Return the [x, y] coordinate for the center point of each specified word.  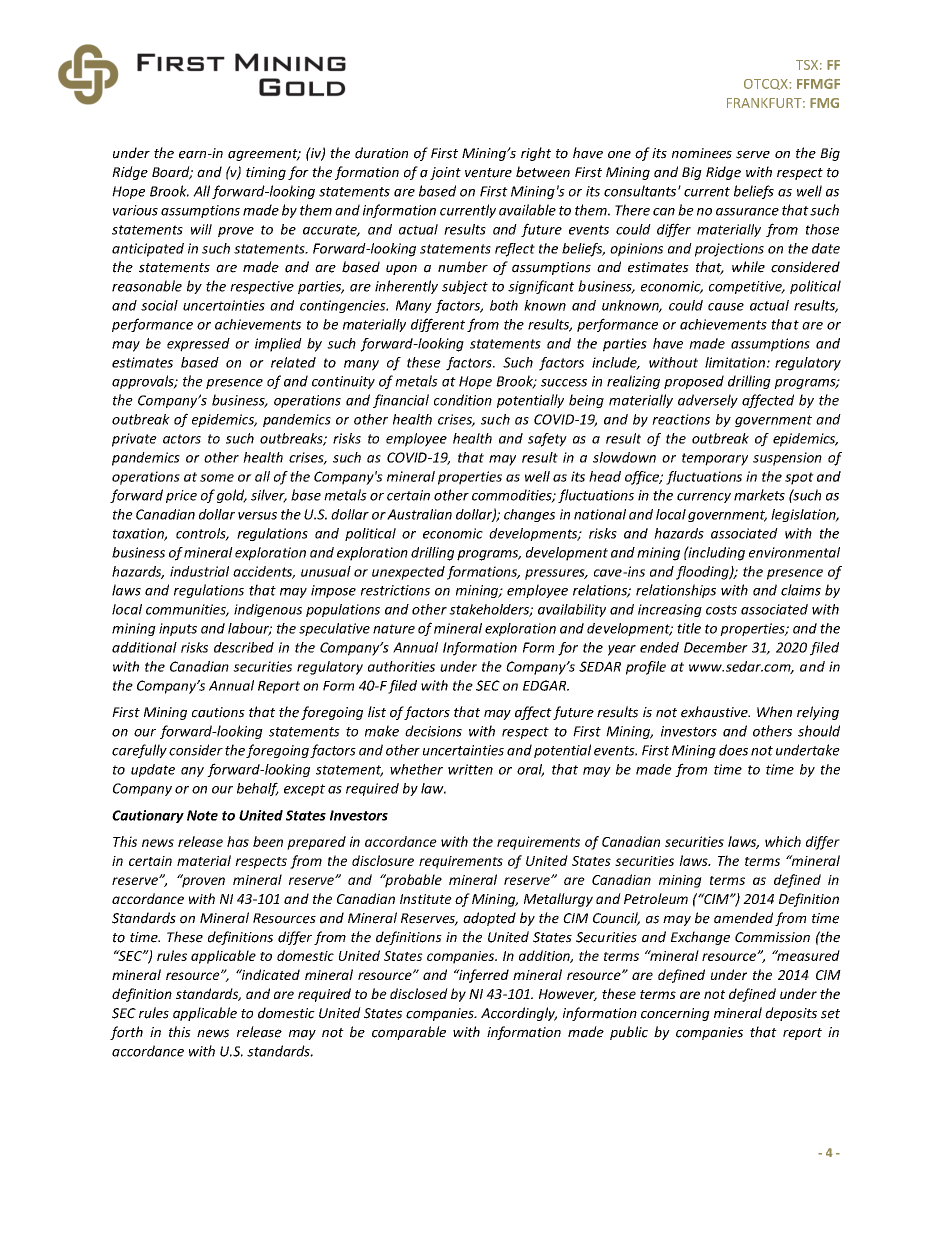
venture [488, 173]
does [733, 750]
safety [547, 440]
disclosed [419, 993]
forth [126, 1033]
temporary [715, 459]
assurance [747, 212]
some [217, 478]
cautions [218, 712]
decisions [433, 731]
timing [266, 173]
